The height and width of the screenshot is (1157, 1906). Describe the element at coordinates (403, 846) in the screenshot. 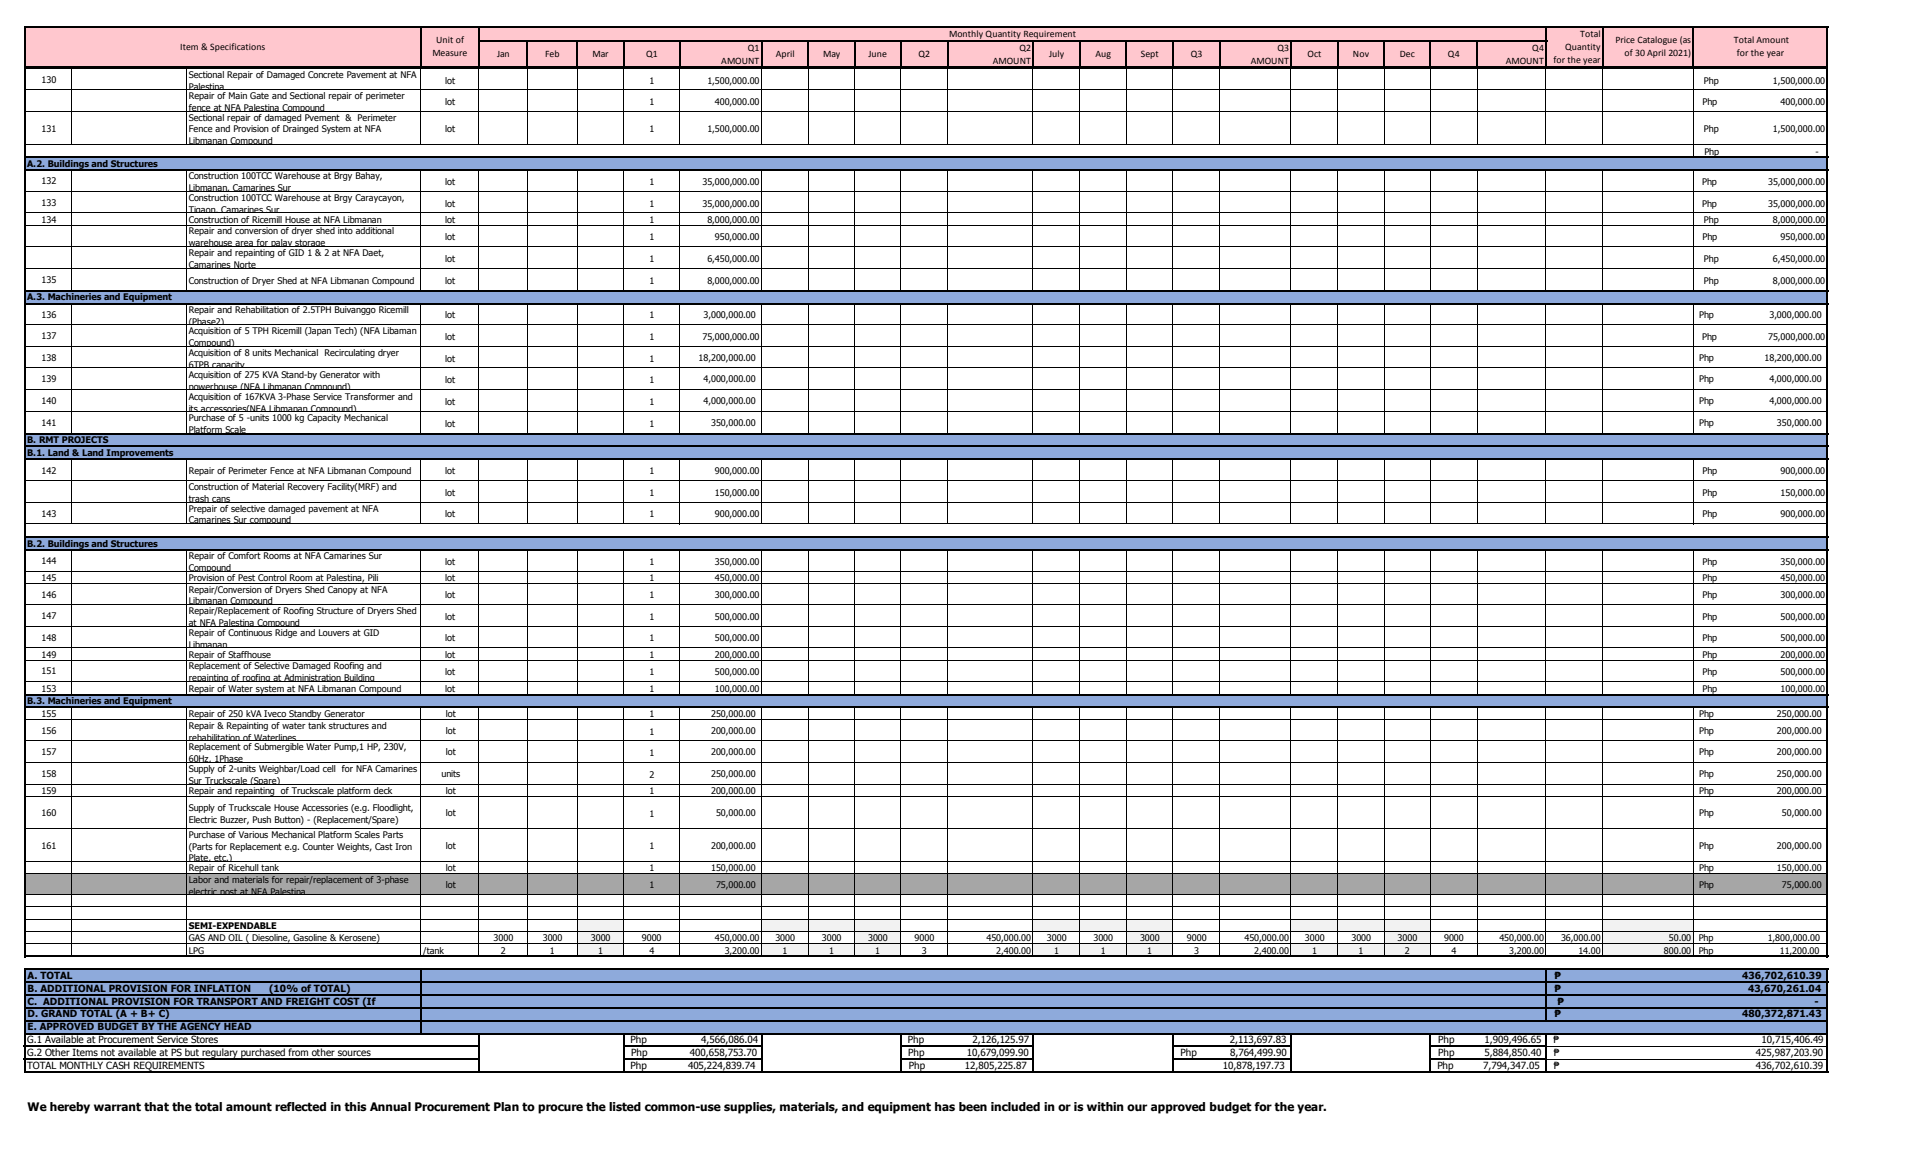

I see `Iron` at that location.
